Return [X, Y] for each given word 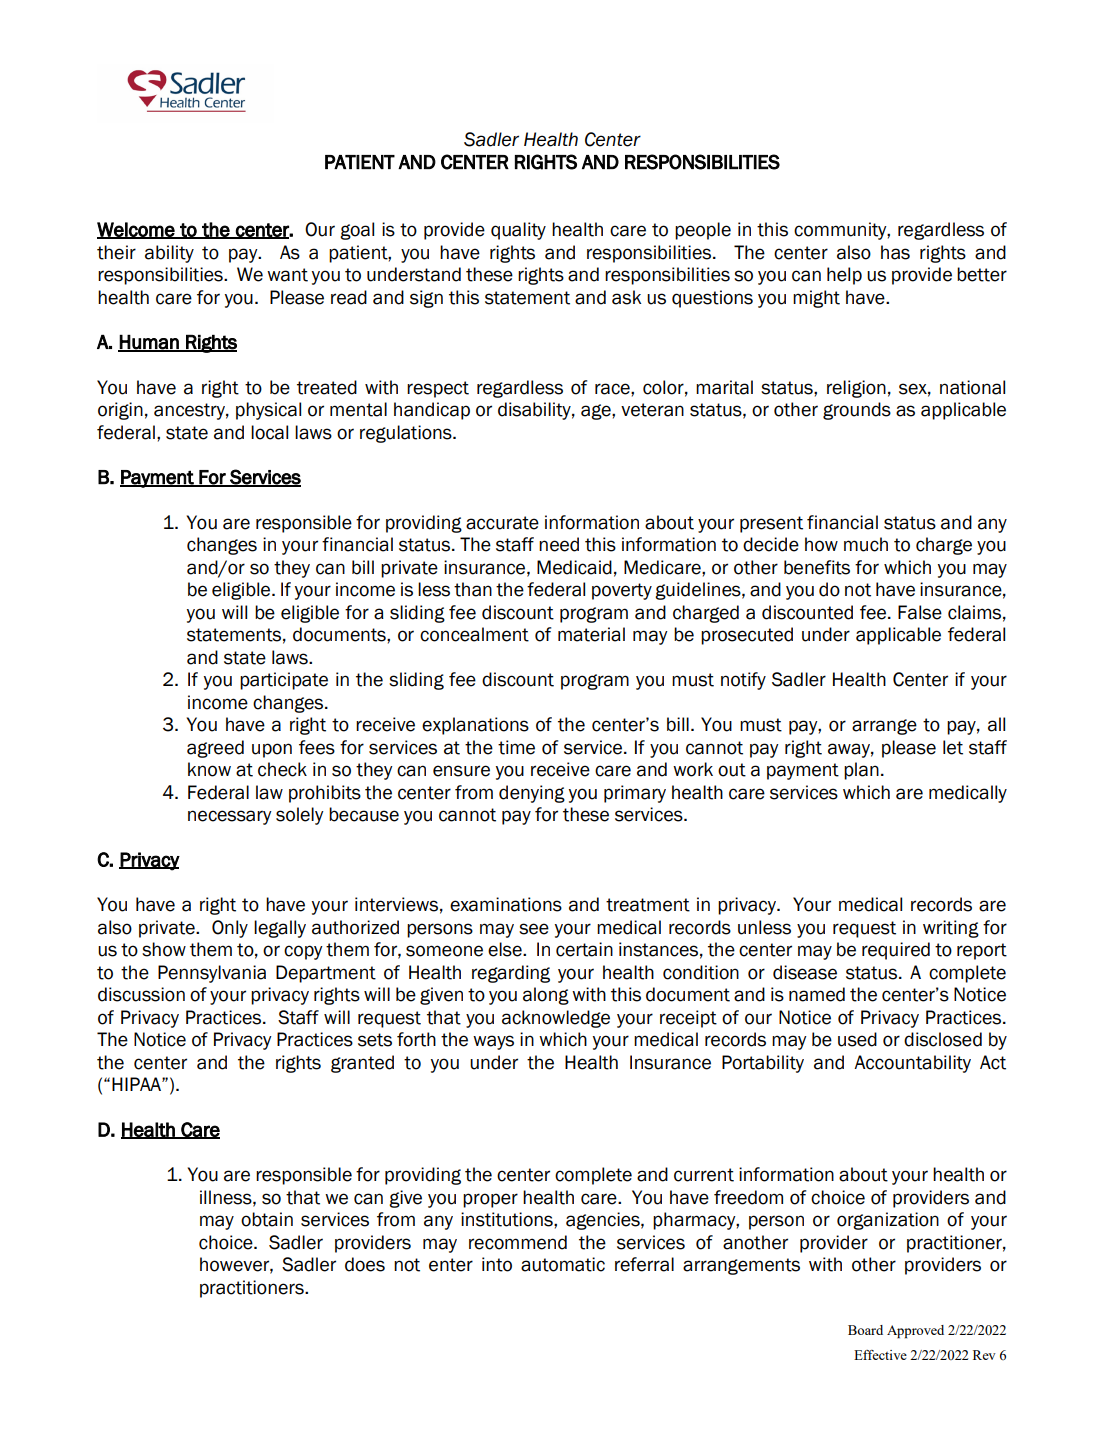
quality [518, 231]
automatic [563, 1264]
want [287, 275]
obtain [267, 1219]
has [895, 252]
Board [865, 1330]
